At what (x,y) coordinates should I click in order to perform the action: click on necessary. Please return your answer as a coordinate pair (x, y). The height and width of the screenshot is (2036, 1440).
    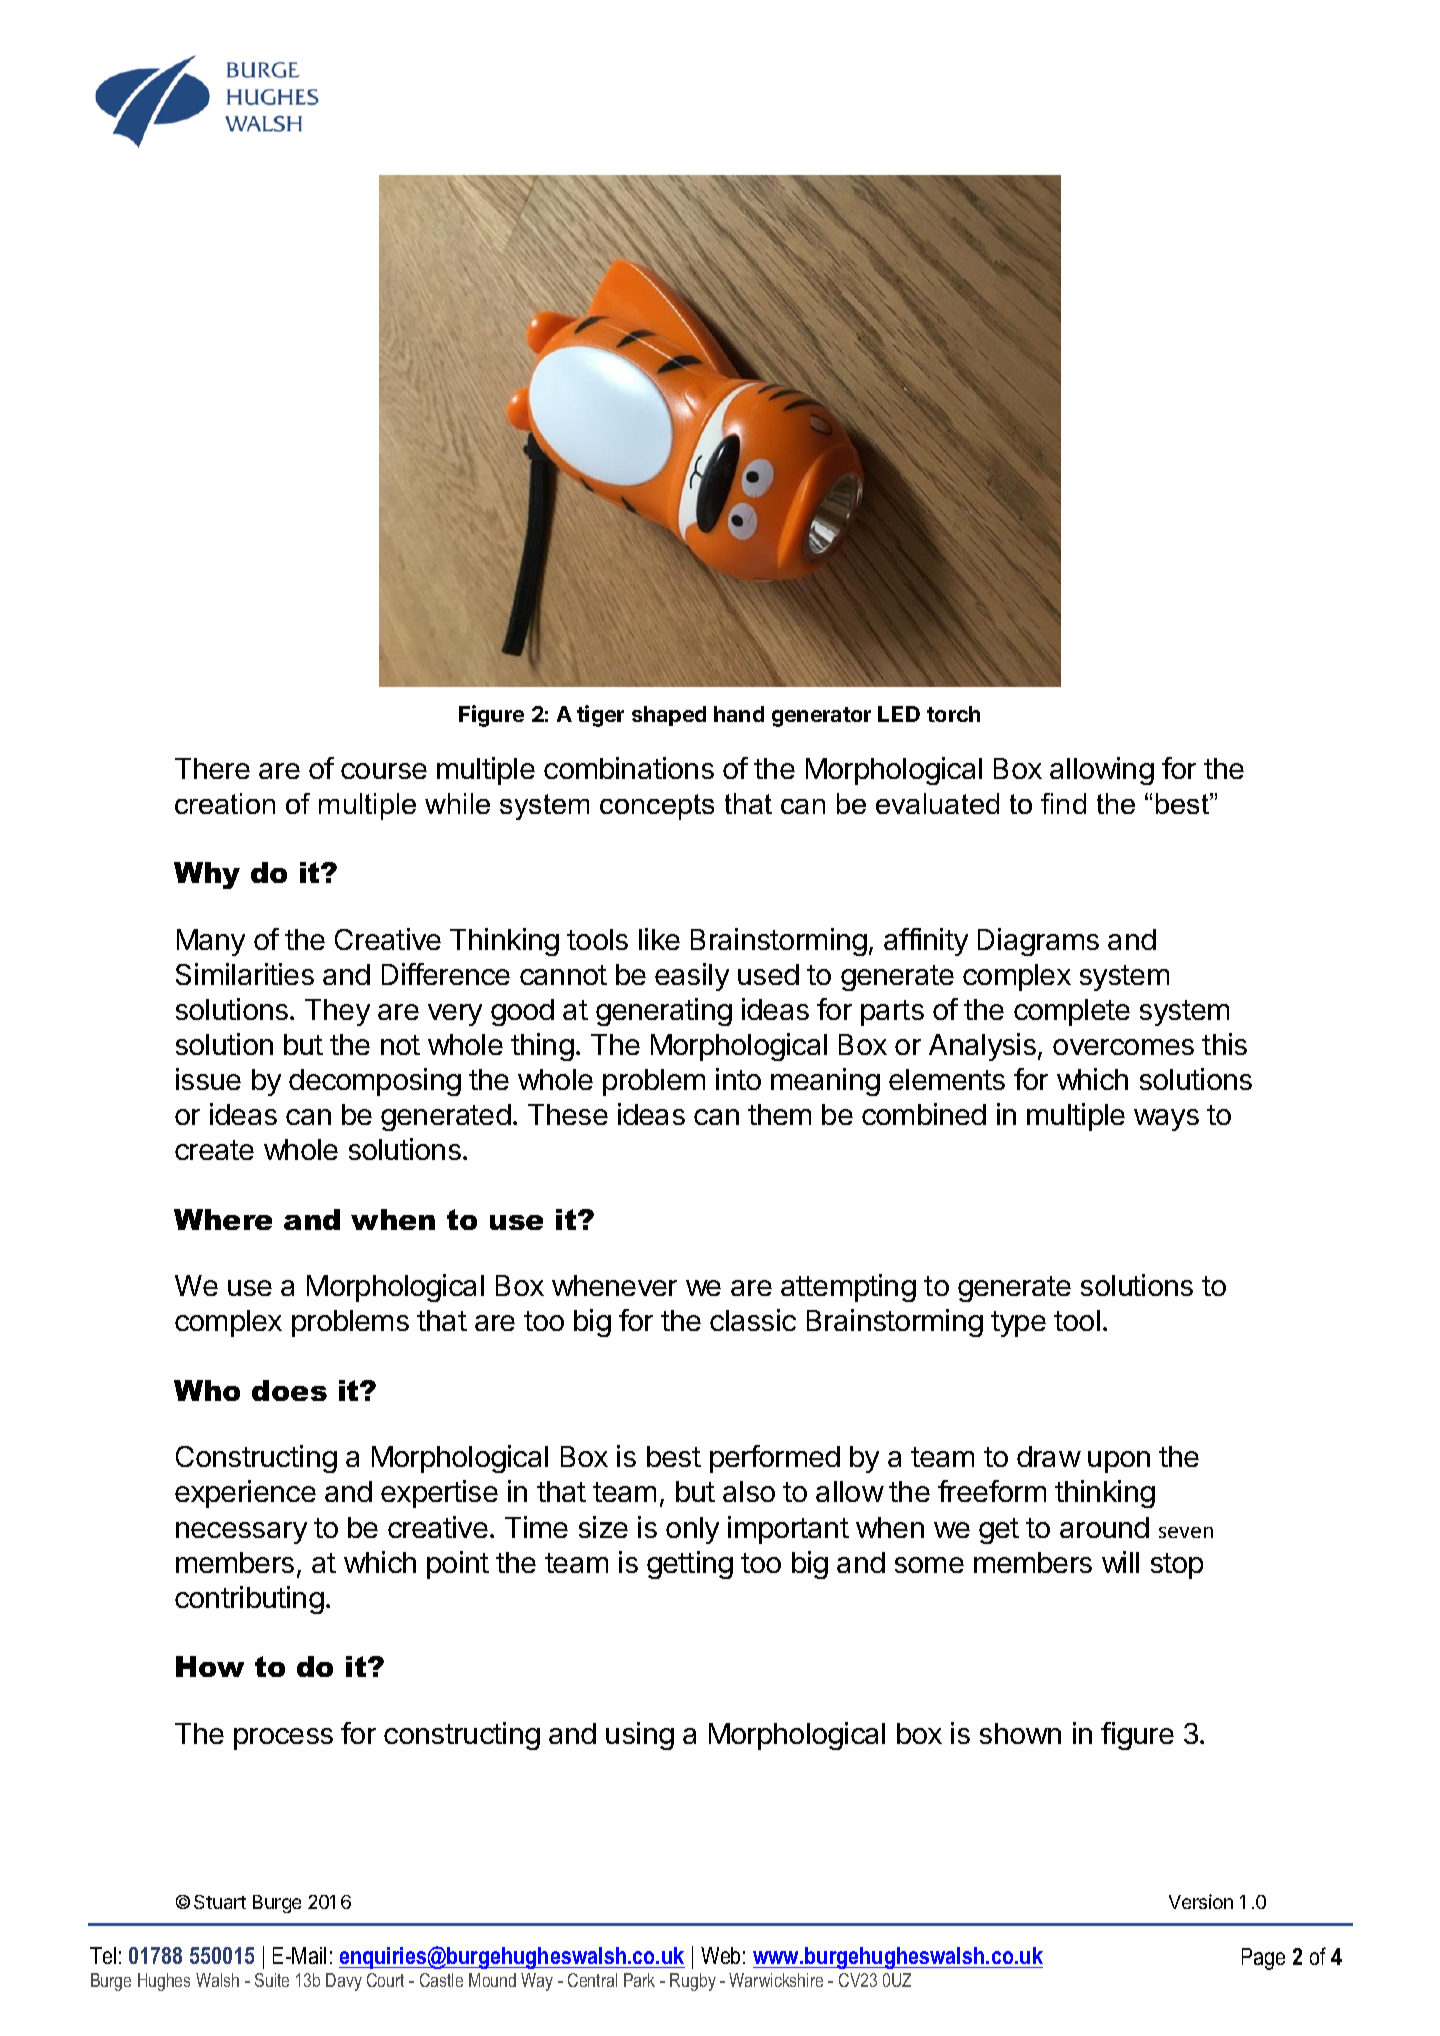
    Looking at the image, I should click on (241, 1533).
